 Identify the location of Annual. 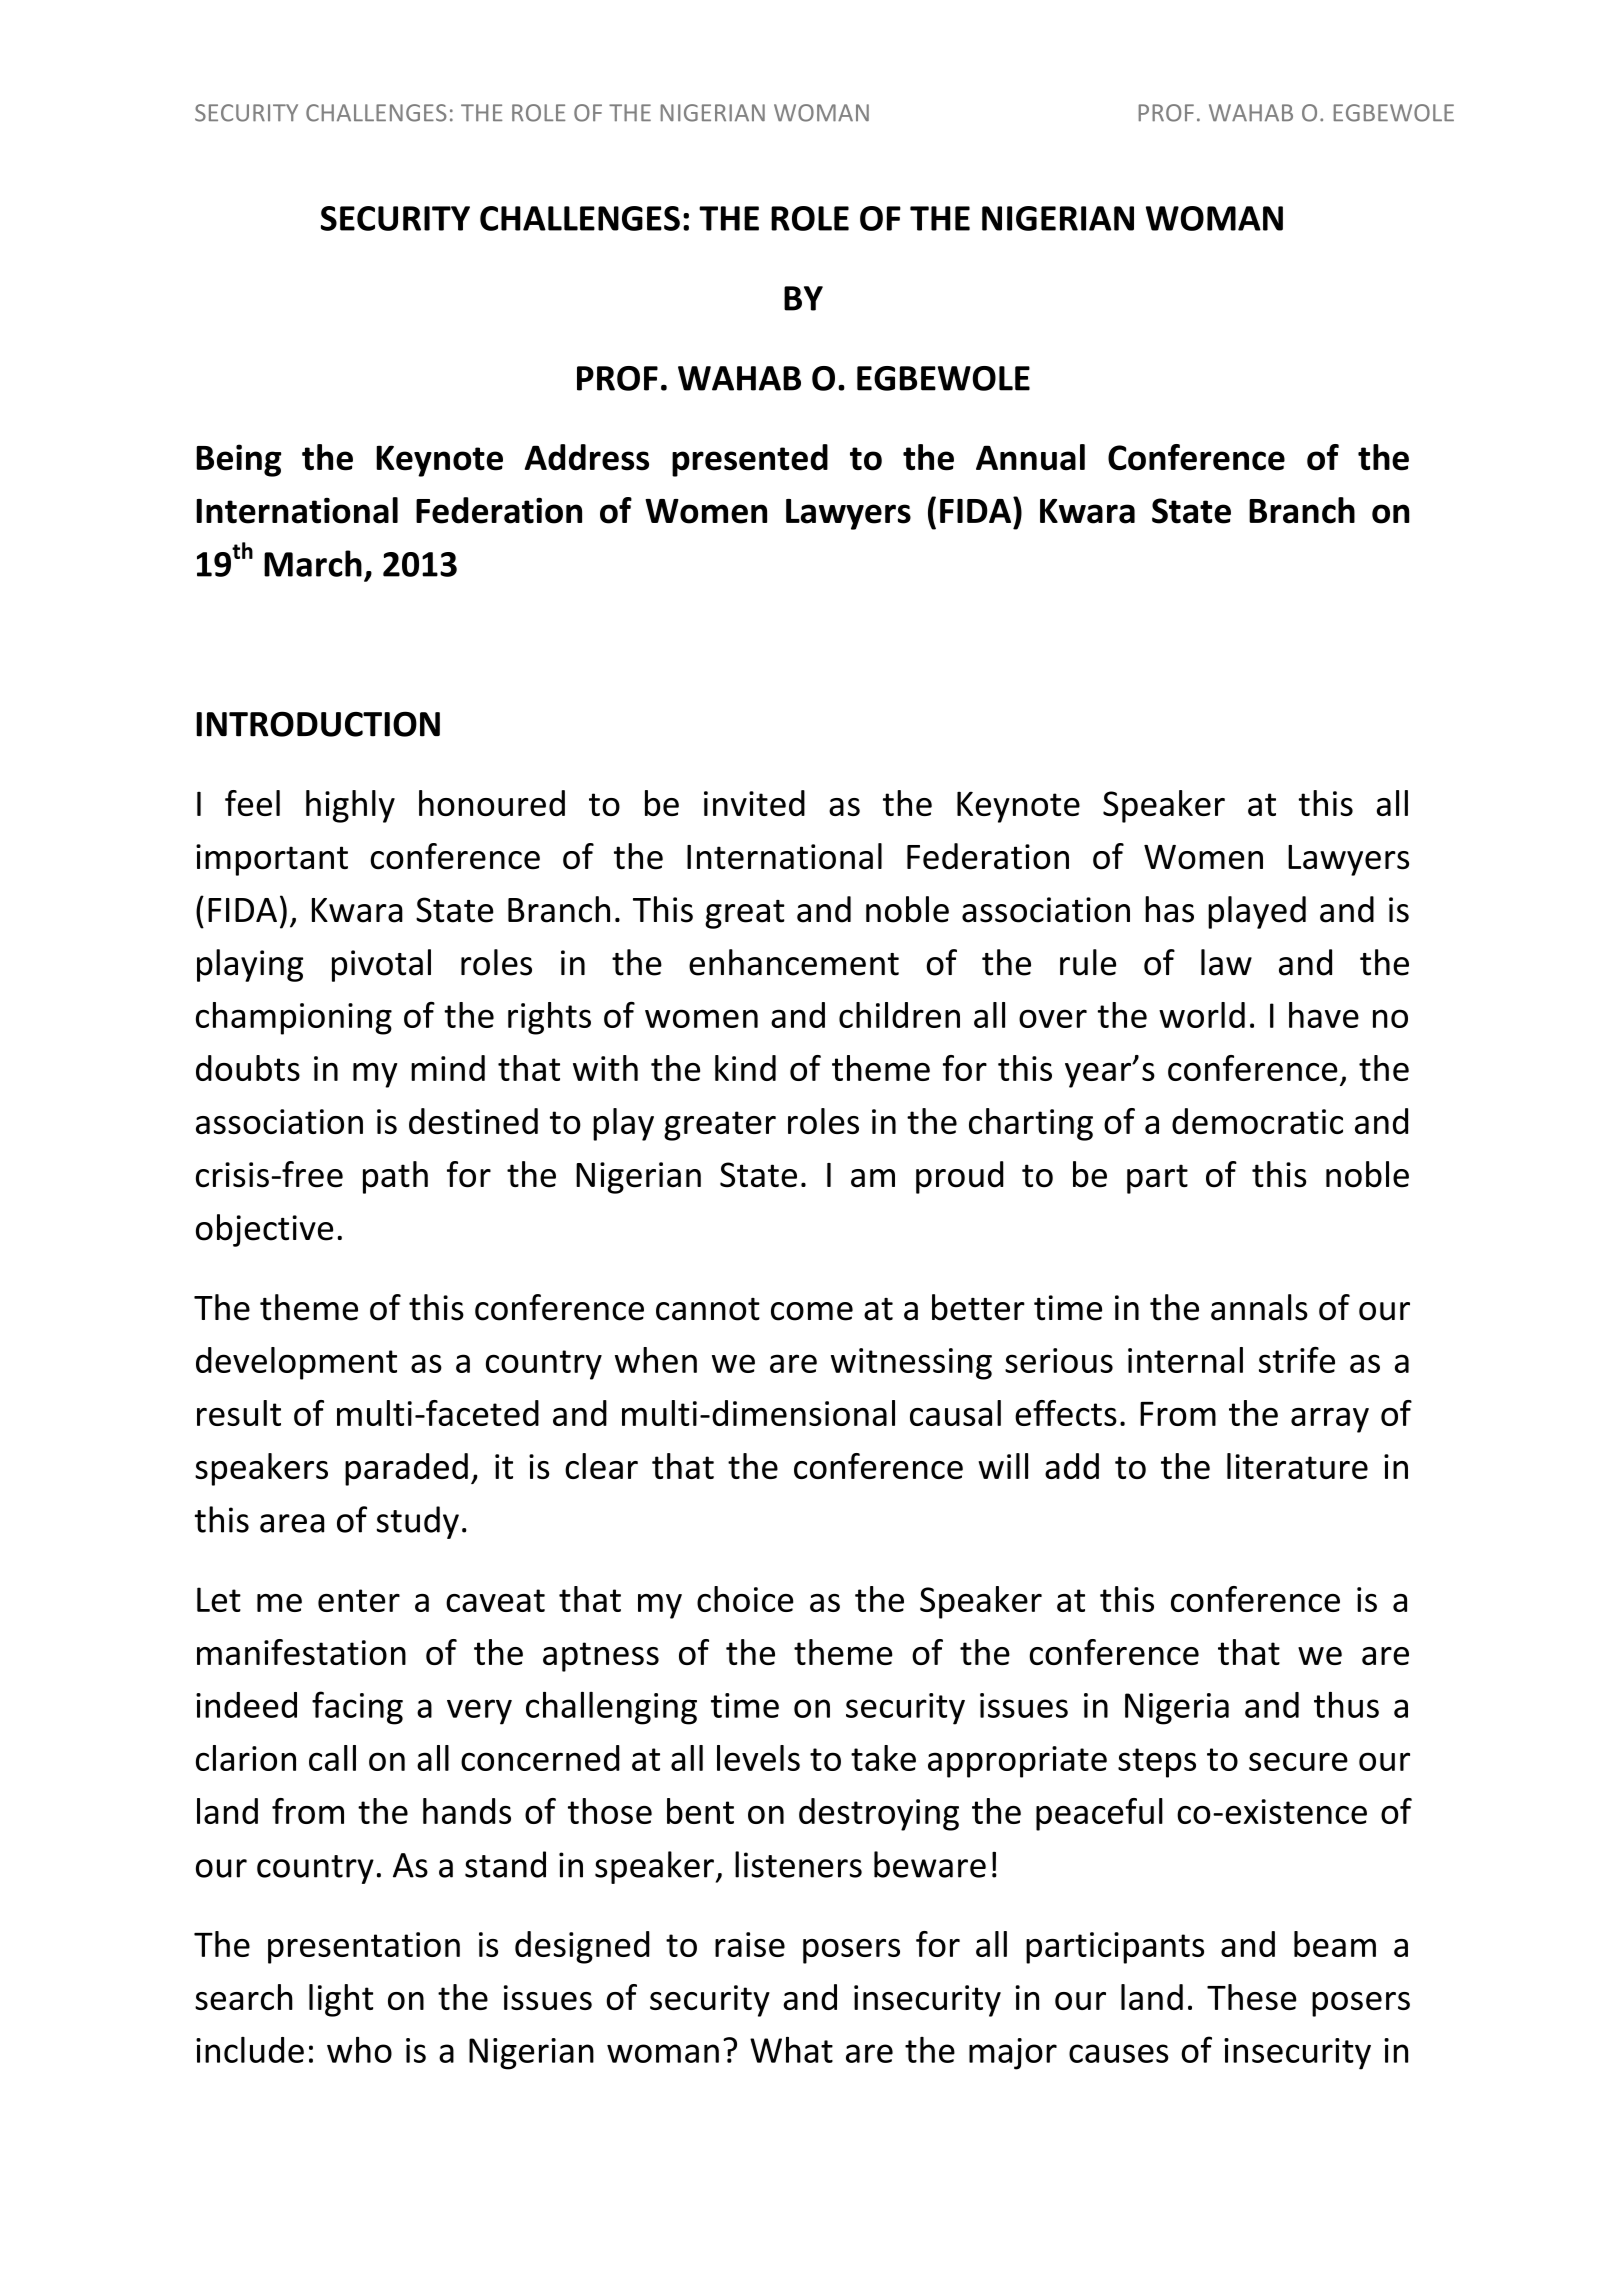
(1030, 457).
